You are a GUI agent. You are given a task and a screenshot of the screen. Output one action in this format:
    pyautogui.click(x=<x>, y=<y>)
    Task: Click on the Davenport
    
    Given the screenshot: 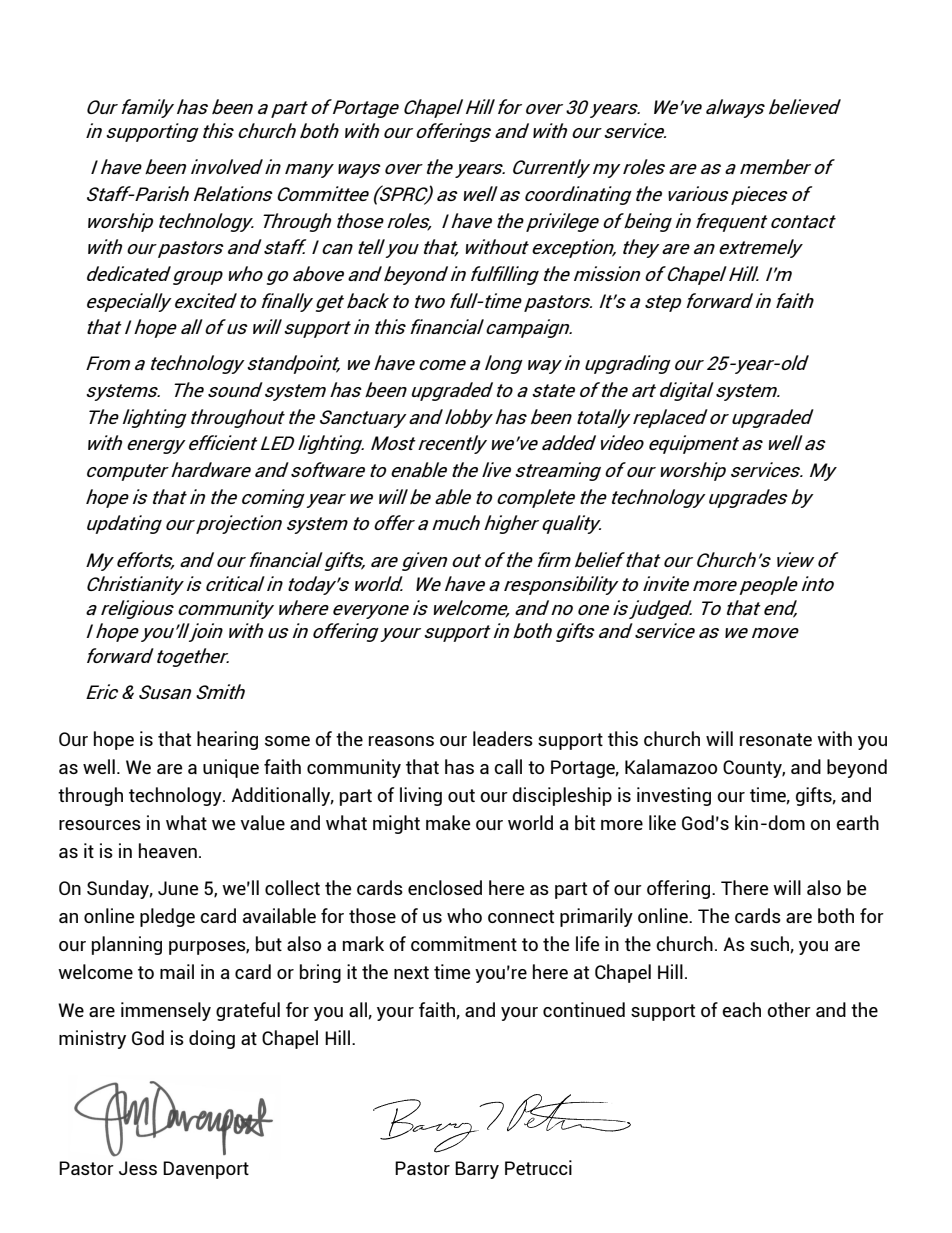 What is the action you would take?
    pyautogui.click(x=206, y=1170)
